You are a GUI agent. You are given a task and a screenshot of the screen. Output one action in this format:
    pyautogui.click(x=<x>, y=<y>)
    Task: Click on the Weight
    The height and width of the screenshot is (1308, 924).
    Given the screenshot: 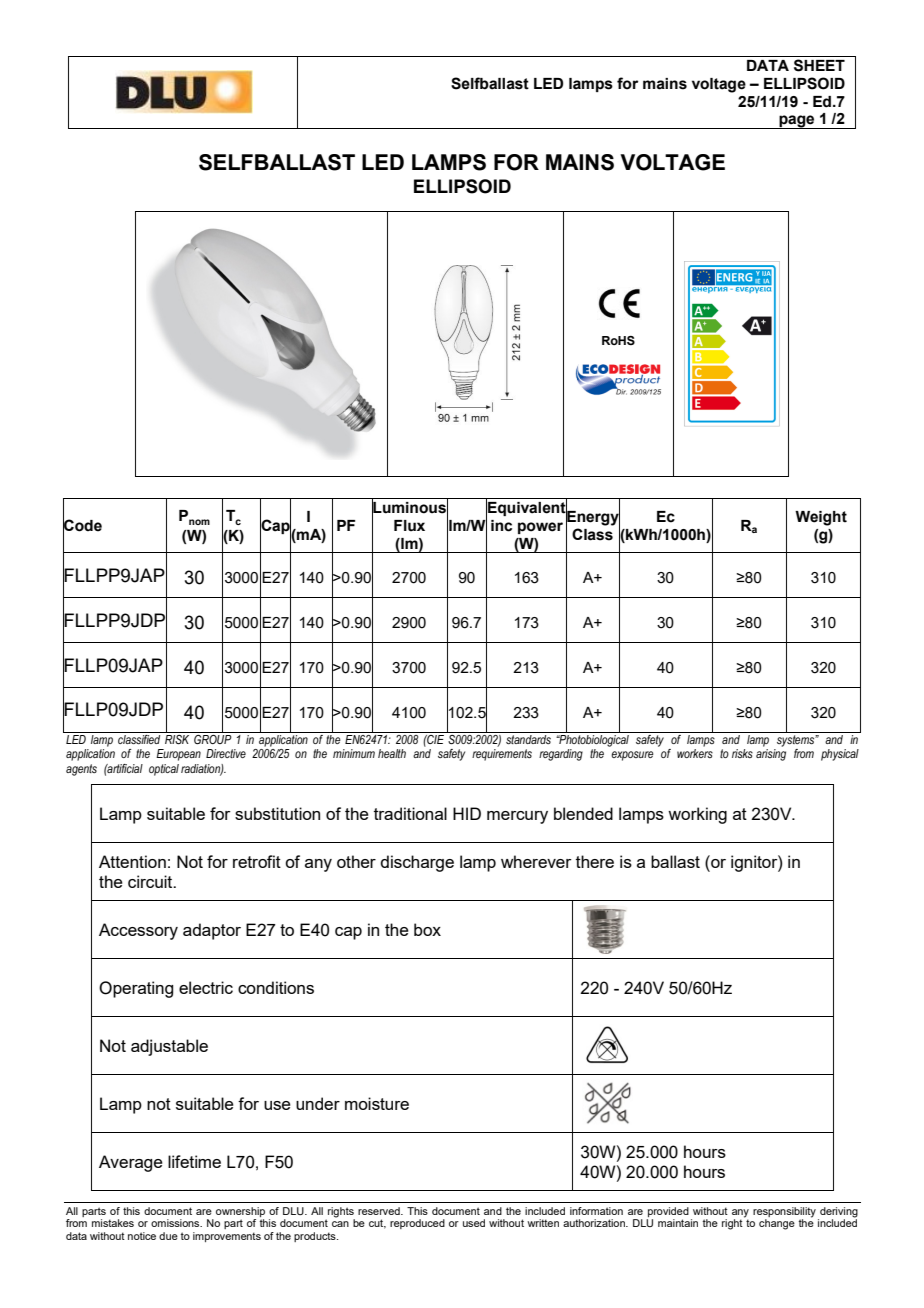 What is the action you would take?
    pyautogui.click(x=821, y=518)
